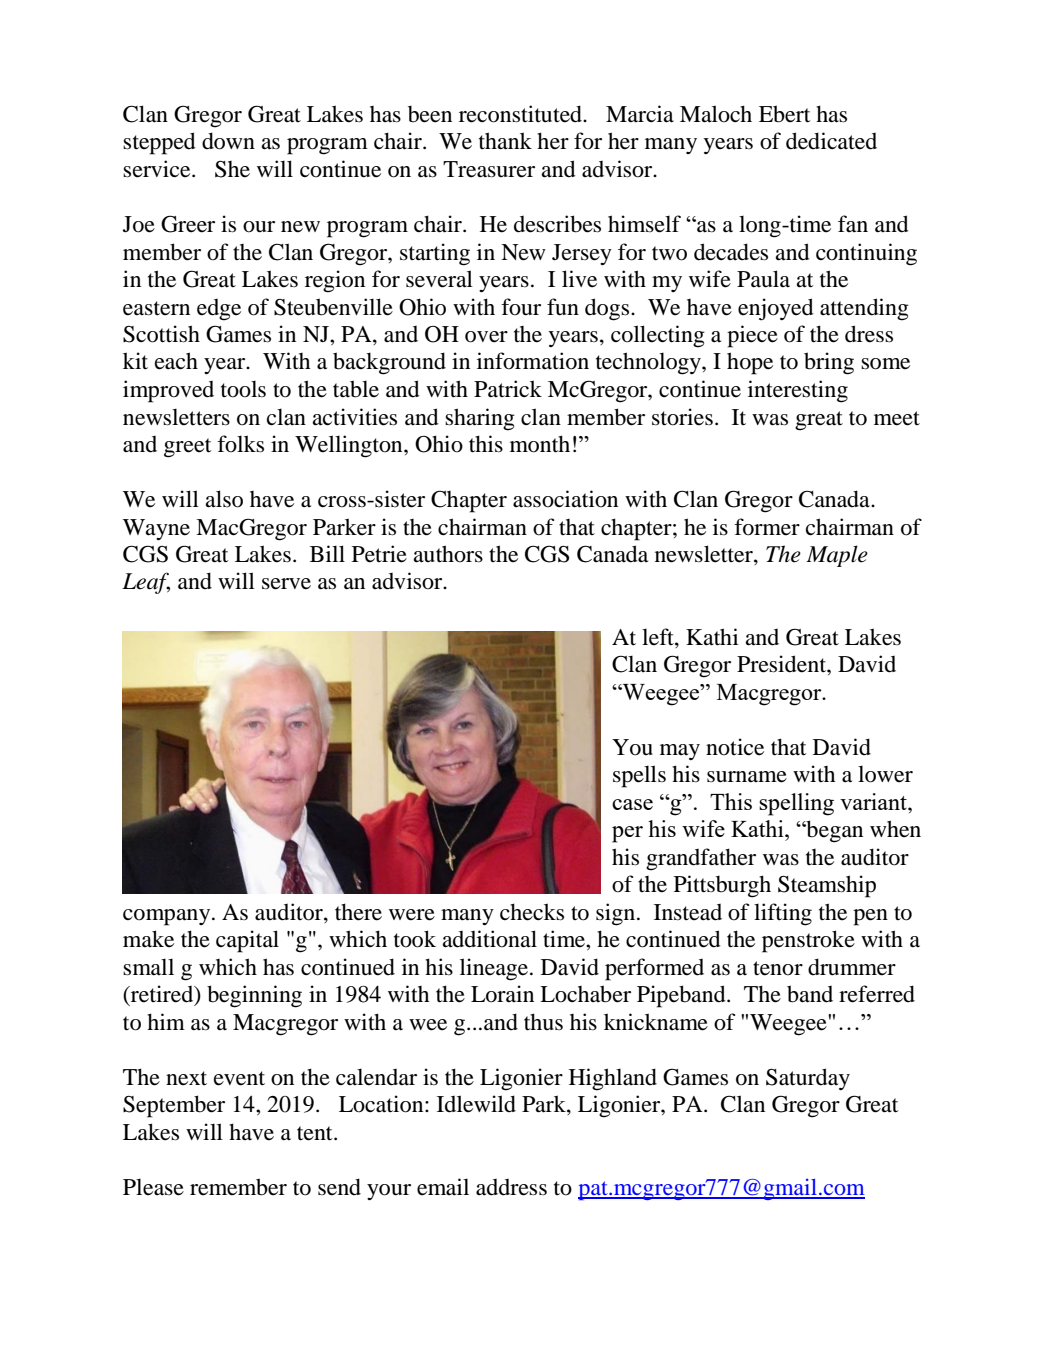 Image resolution: width=1045 pixels, height=1353 pixels. Describe the element at coordinates (659, 637) in the screenshot. I see `left` at that location.
